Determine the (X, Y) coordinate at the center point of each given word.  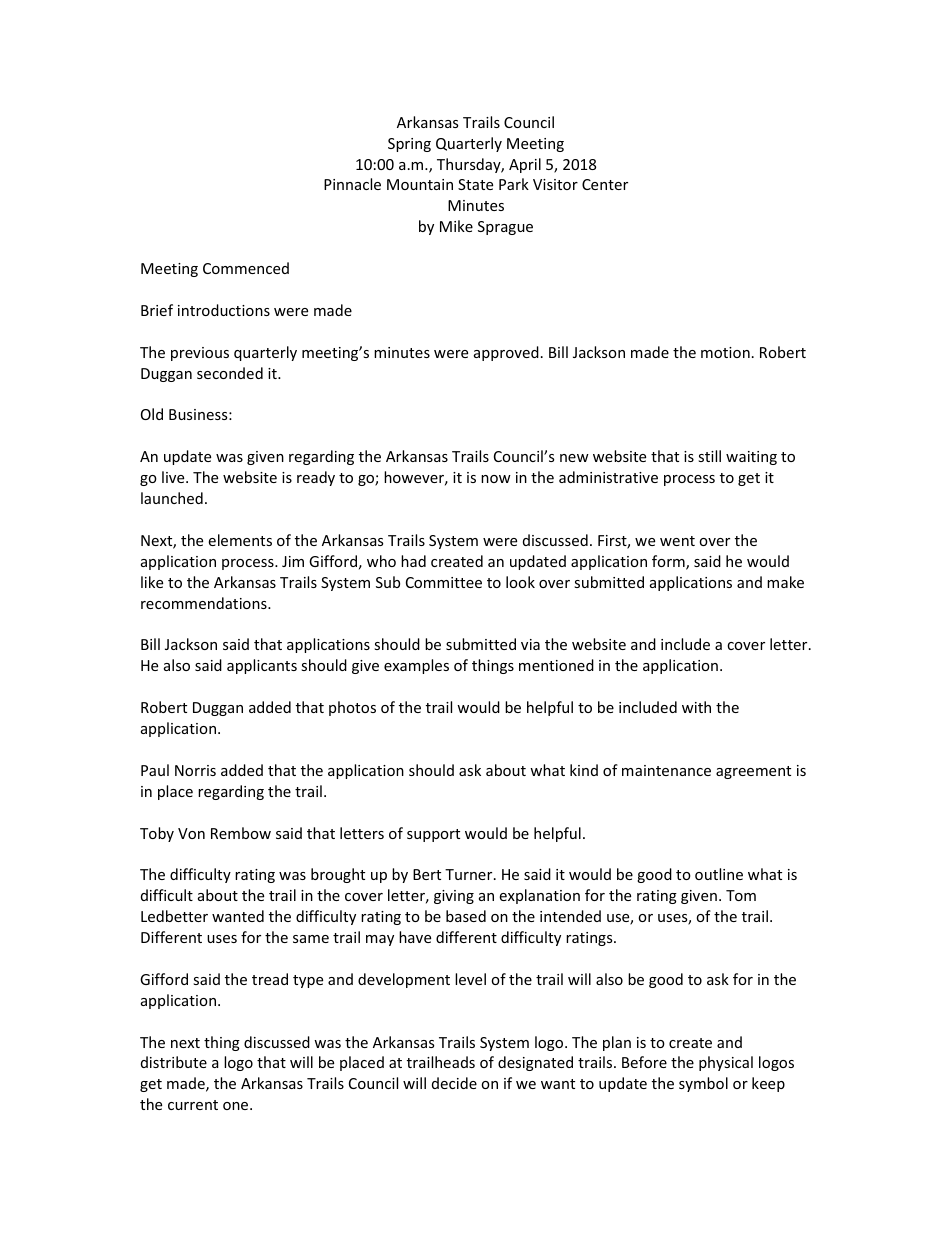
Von (191, 833)
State (475, 184)
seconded (230, 373)
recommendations (205, 603)
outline (719, 874)
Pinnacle (352, 184)
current (193, 1105)
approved (506, 353)
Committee (444, 582)
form (669, 562)
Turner (470, 874)
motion (725, 352)
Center (605, 184)
